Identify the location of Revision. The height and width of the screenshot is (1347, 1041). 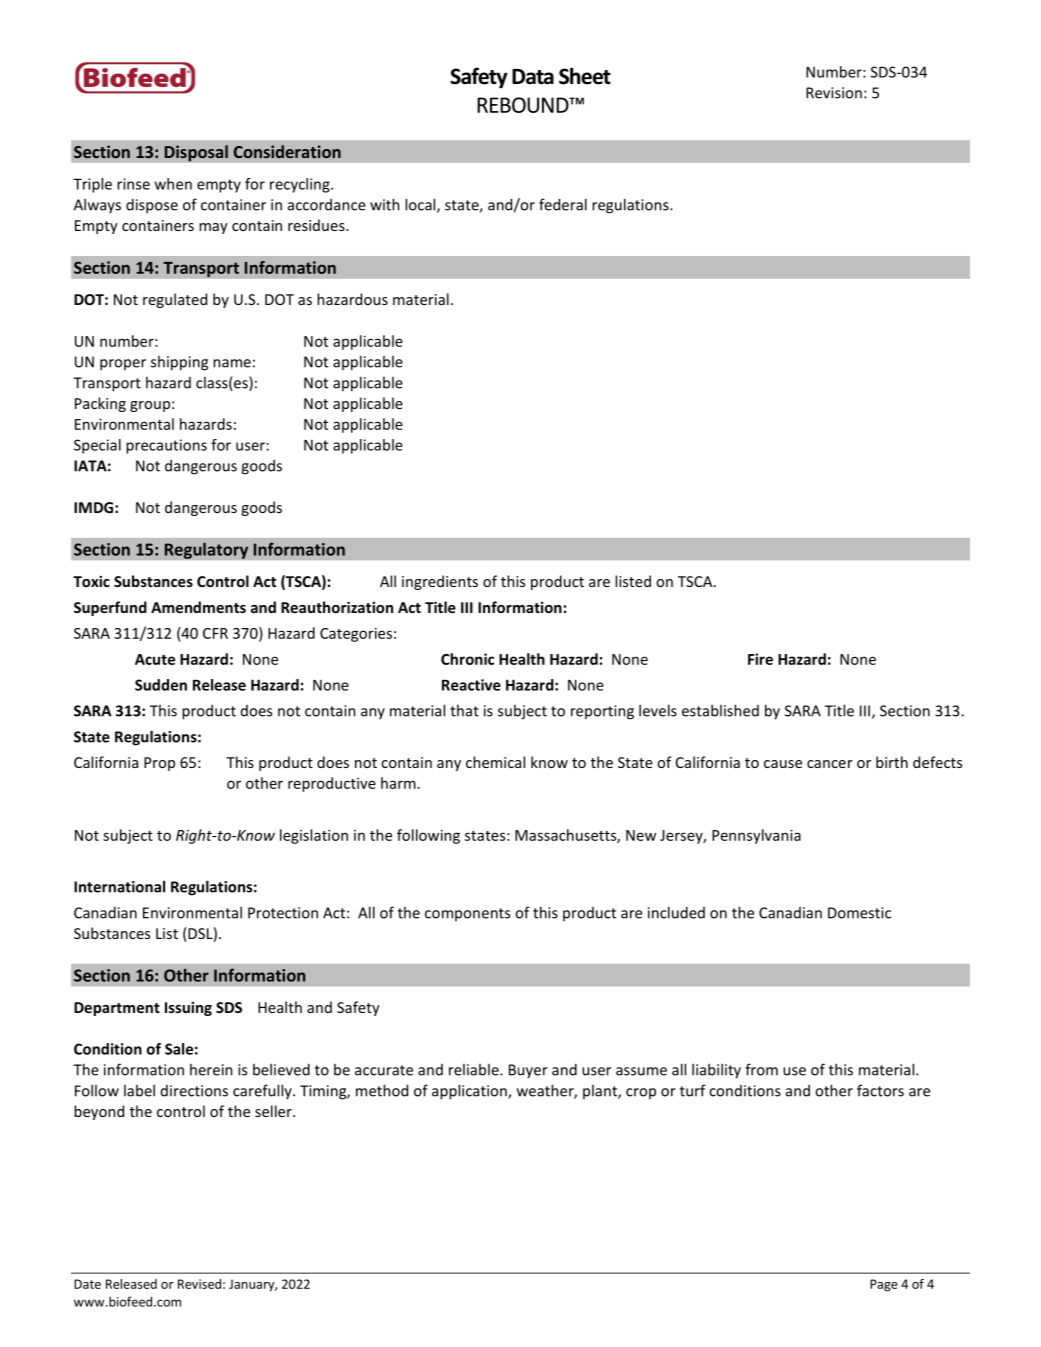
(834, 93).
